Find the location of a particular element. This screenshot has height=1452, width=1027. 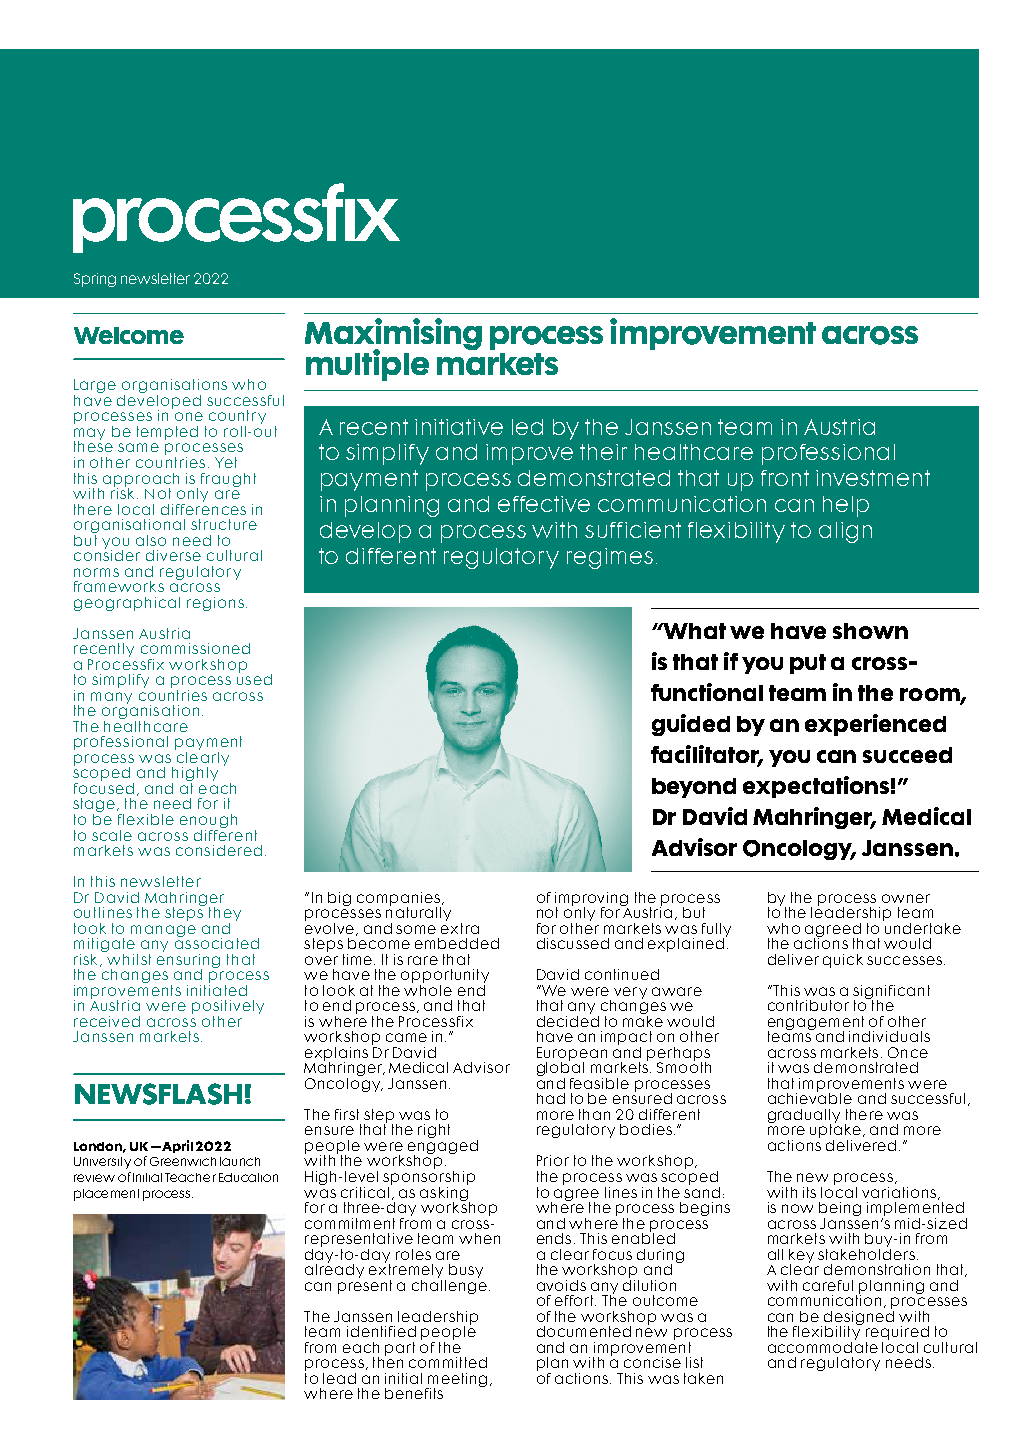

owner is located at coordinates (906, 898).
